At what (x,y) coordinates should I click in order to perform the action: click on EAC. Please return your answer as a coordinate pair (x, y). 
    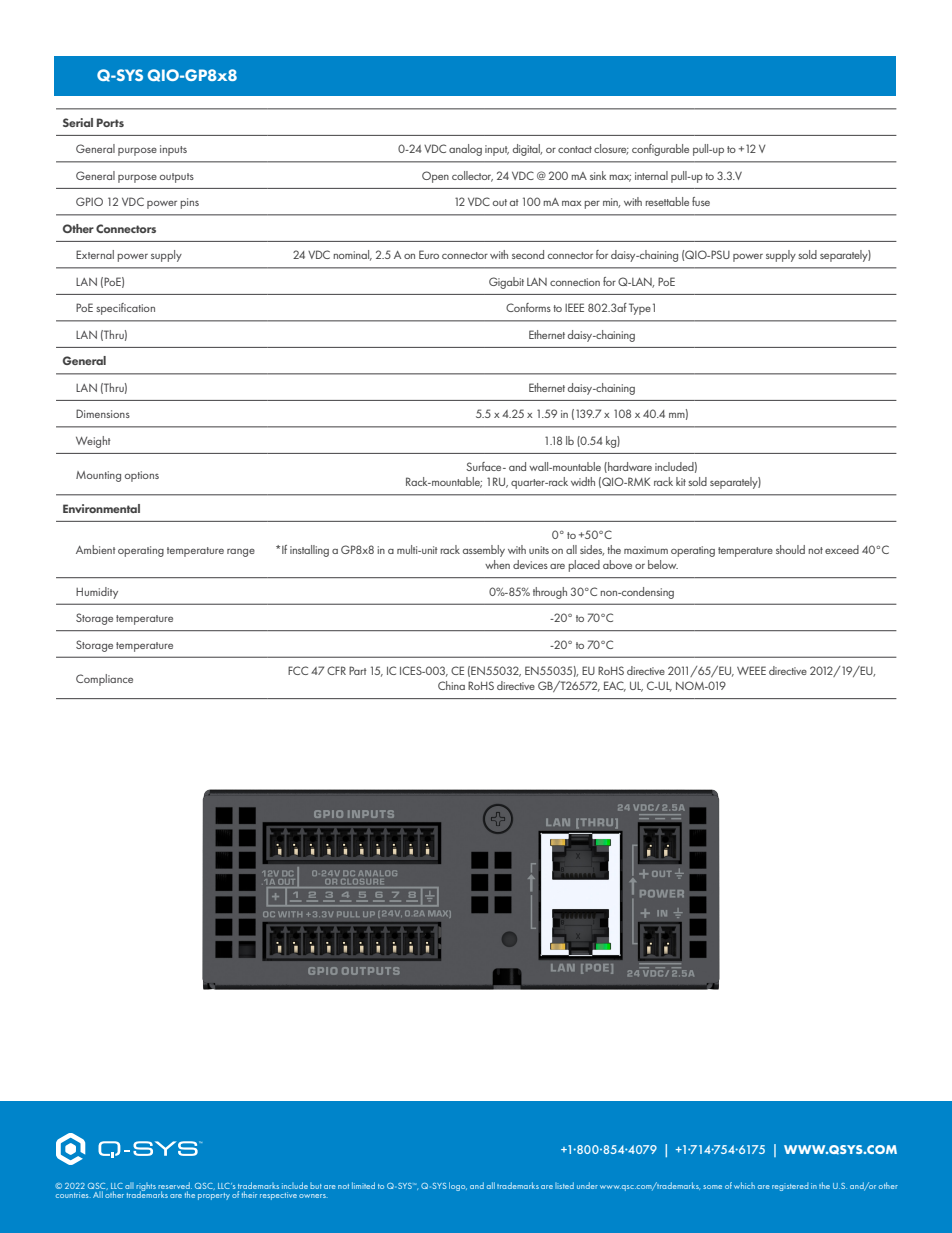
    Looking at the image, I should click on (615, 686).
